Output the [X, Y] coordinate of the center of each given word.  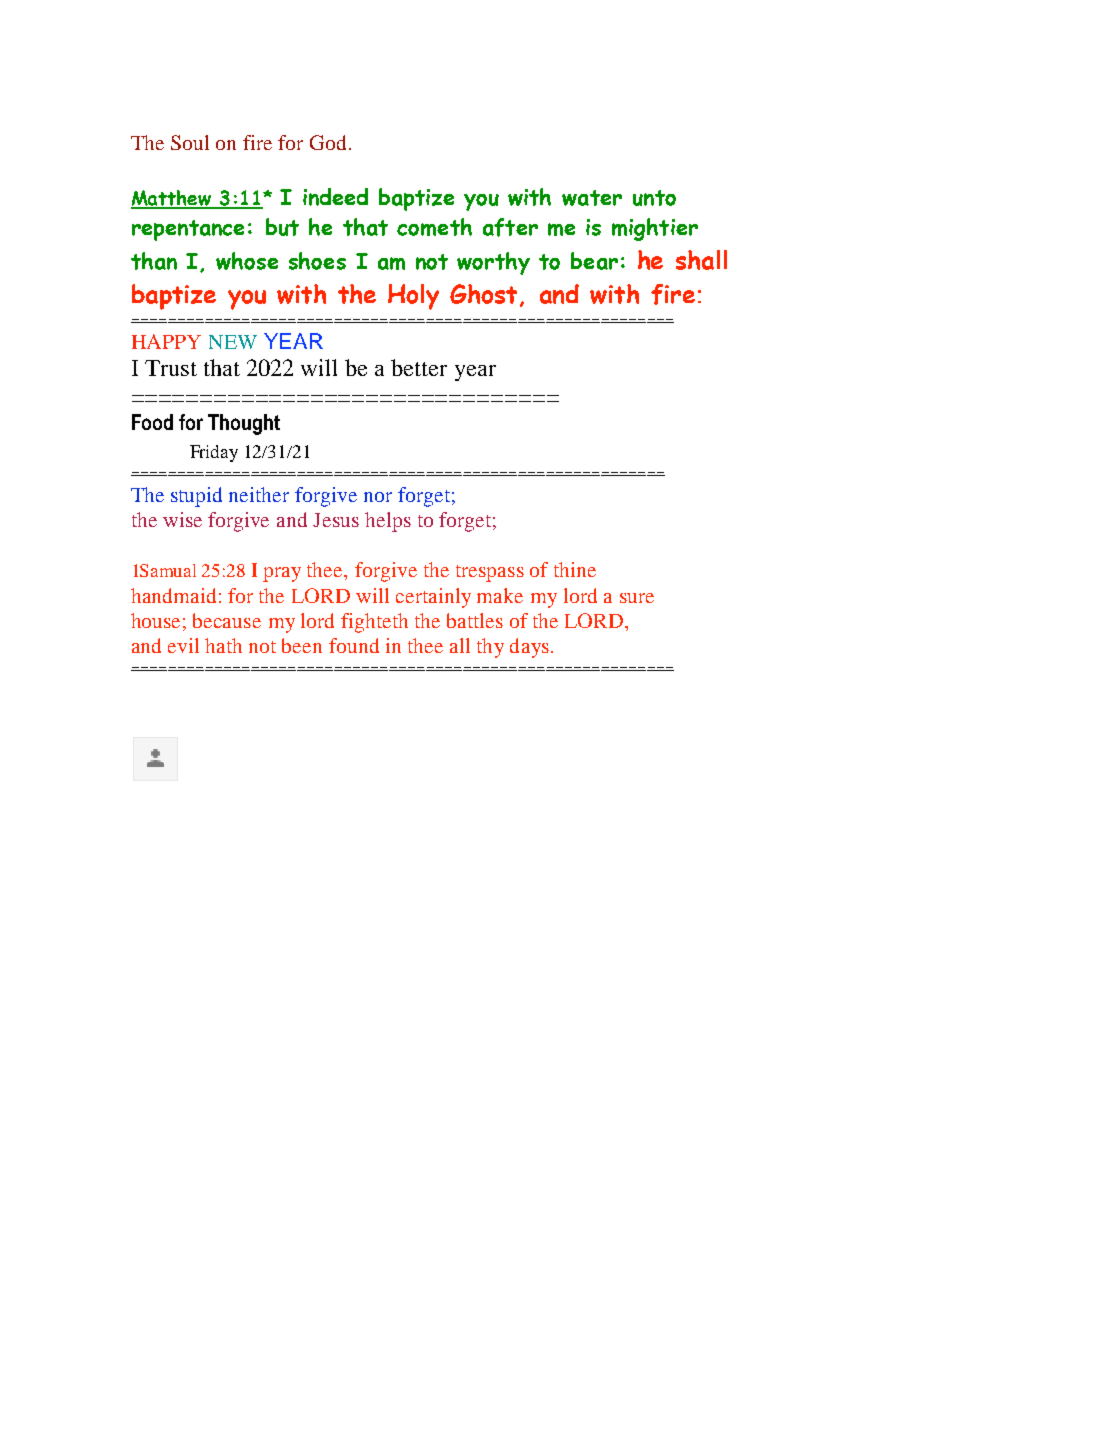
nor [378, 497]
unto [654, 198]
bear [594, 261]
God [328, 142]
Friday [214, 453]
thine [575, 569]
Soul [190, 142]
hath [223, 645]
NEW [233, 342]
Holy [413, 297]
